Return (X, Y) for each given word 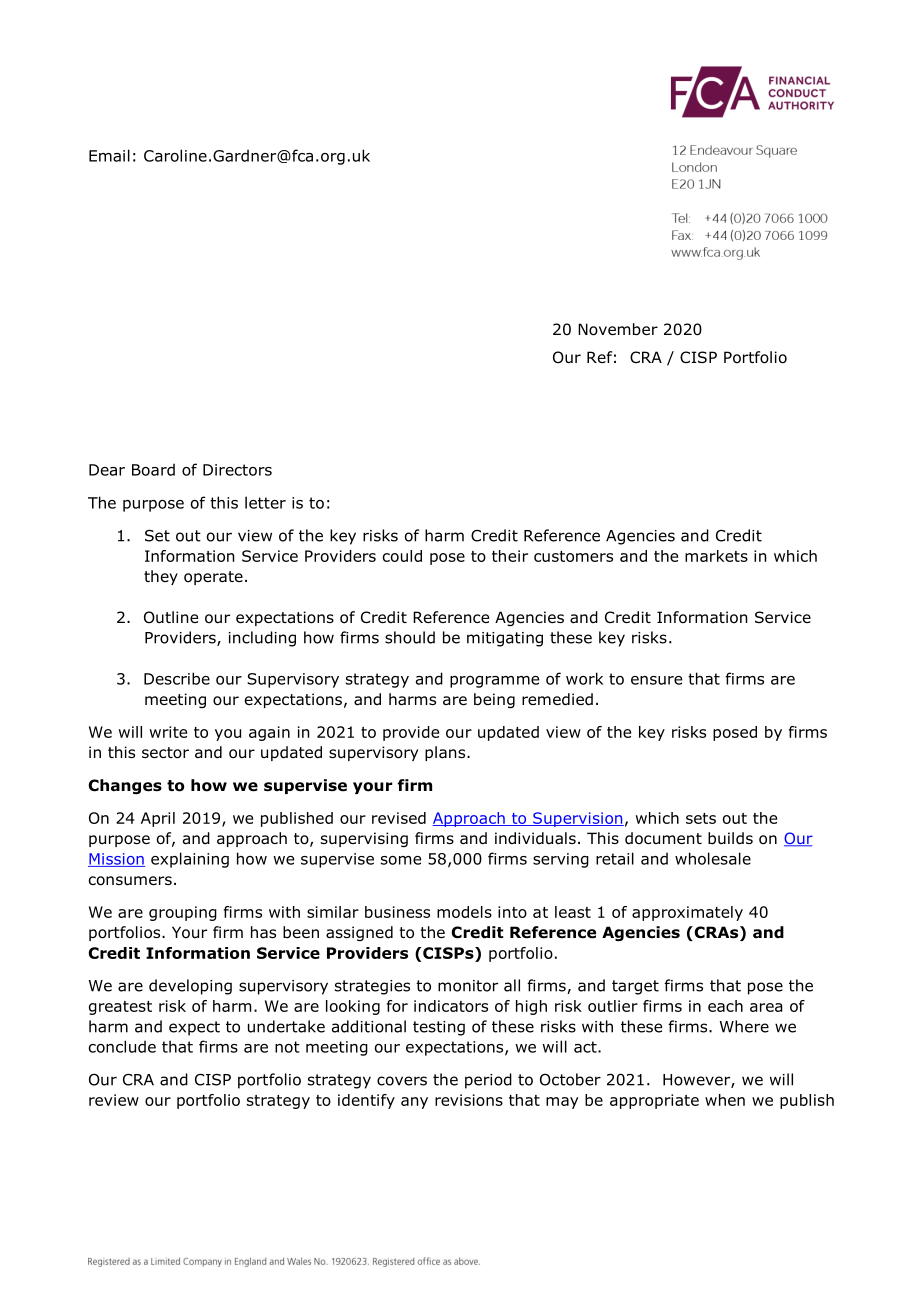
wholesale (713, 858)
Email (109, 155)
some (401, 860)
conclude (122, 1046)
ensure (656, 680)
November (618, 329)
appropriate (654, 1101)
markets (716, 556)
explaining (190, 860)
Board (153, 469)
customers (573, 556)
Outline (171, 617)
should (410, 637)
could (402, 556)
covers (402, 1081)
